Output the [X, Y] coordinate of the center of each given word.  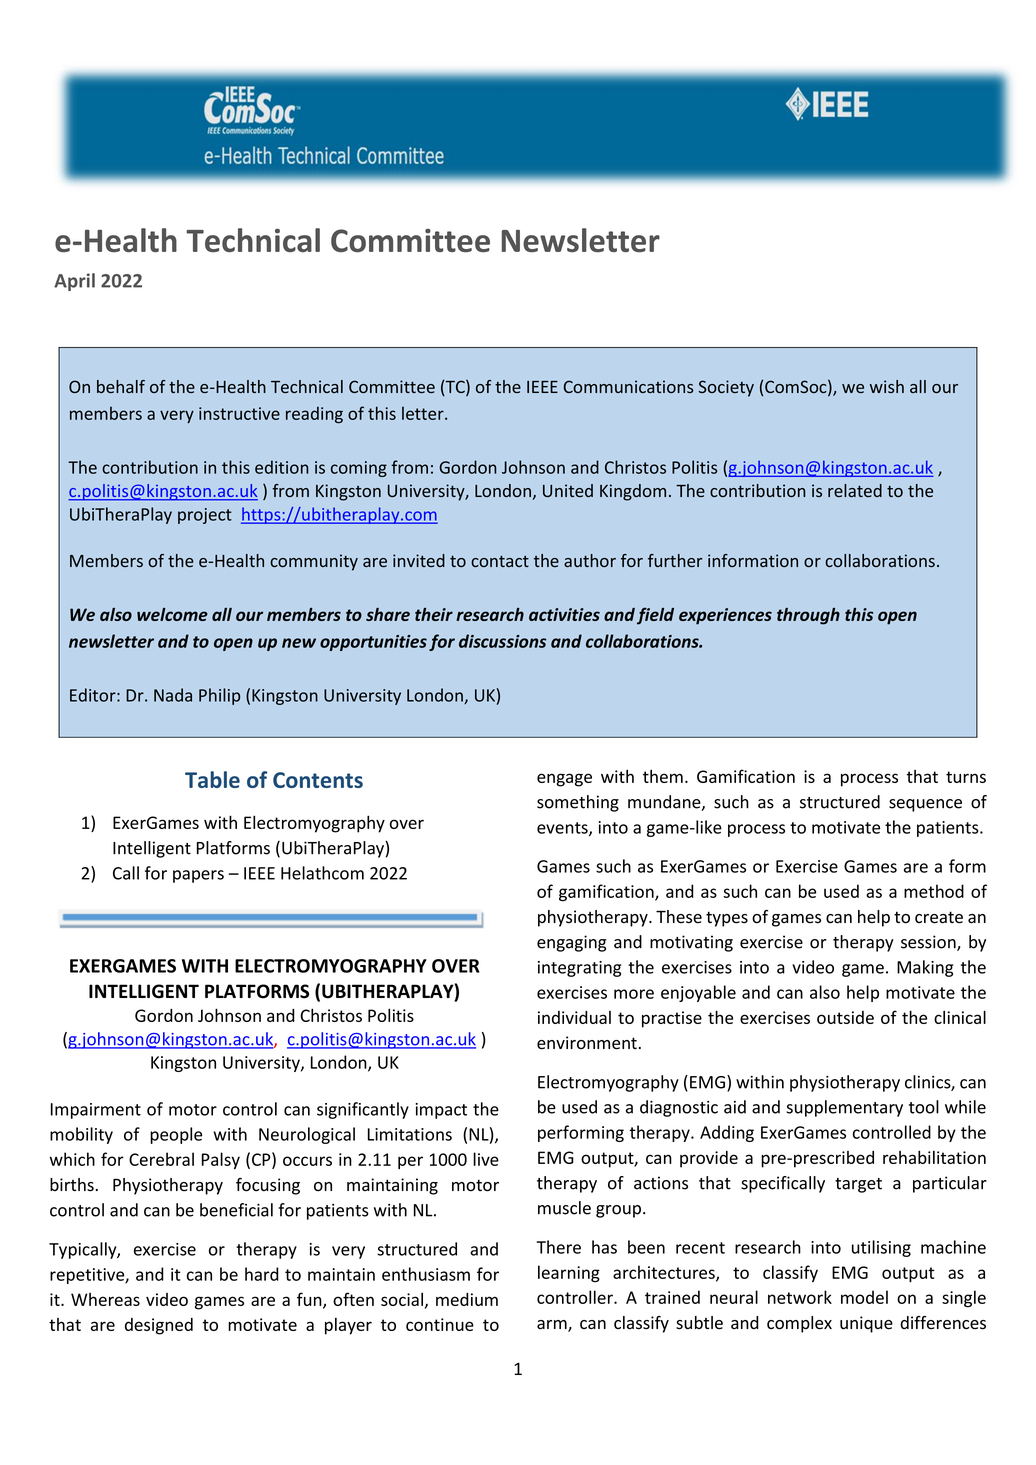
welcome [172, 614]
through [808, 616]
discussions [503, 641]
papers [198, 876]
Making [925, 968]
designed [159, 1326]
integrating [579, 969]
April [74, 282]
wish [887, 386]
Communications [629, 386]
